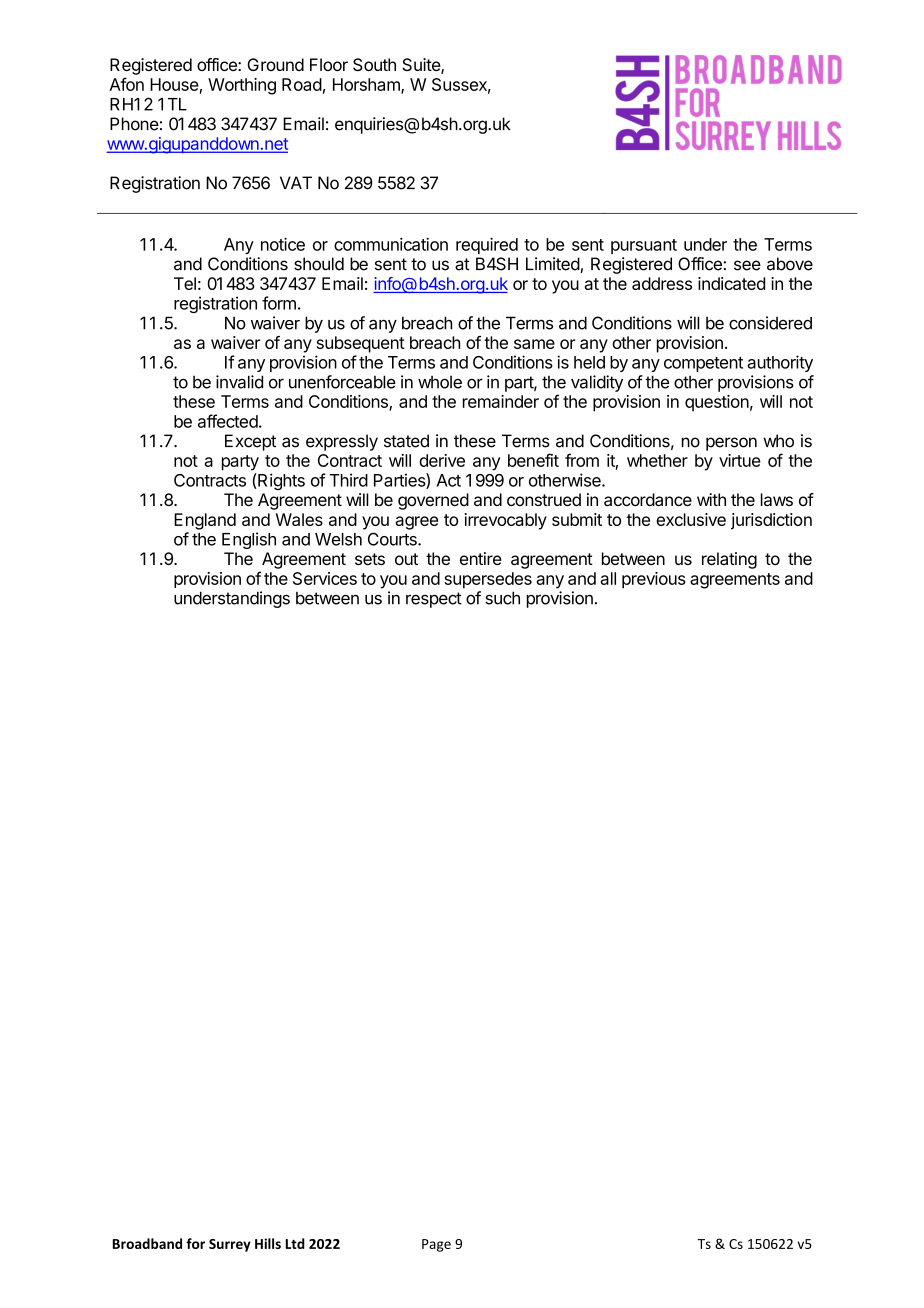  What do you see at coordinates (436, 1245) in the screenshot?
I see `Page` at bounding box center [436, 1245].
